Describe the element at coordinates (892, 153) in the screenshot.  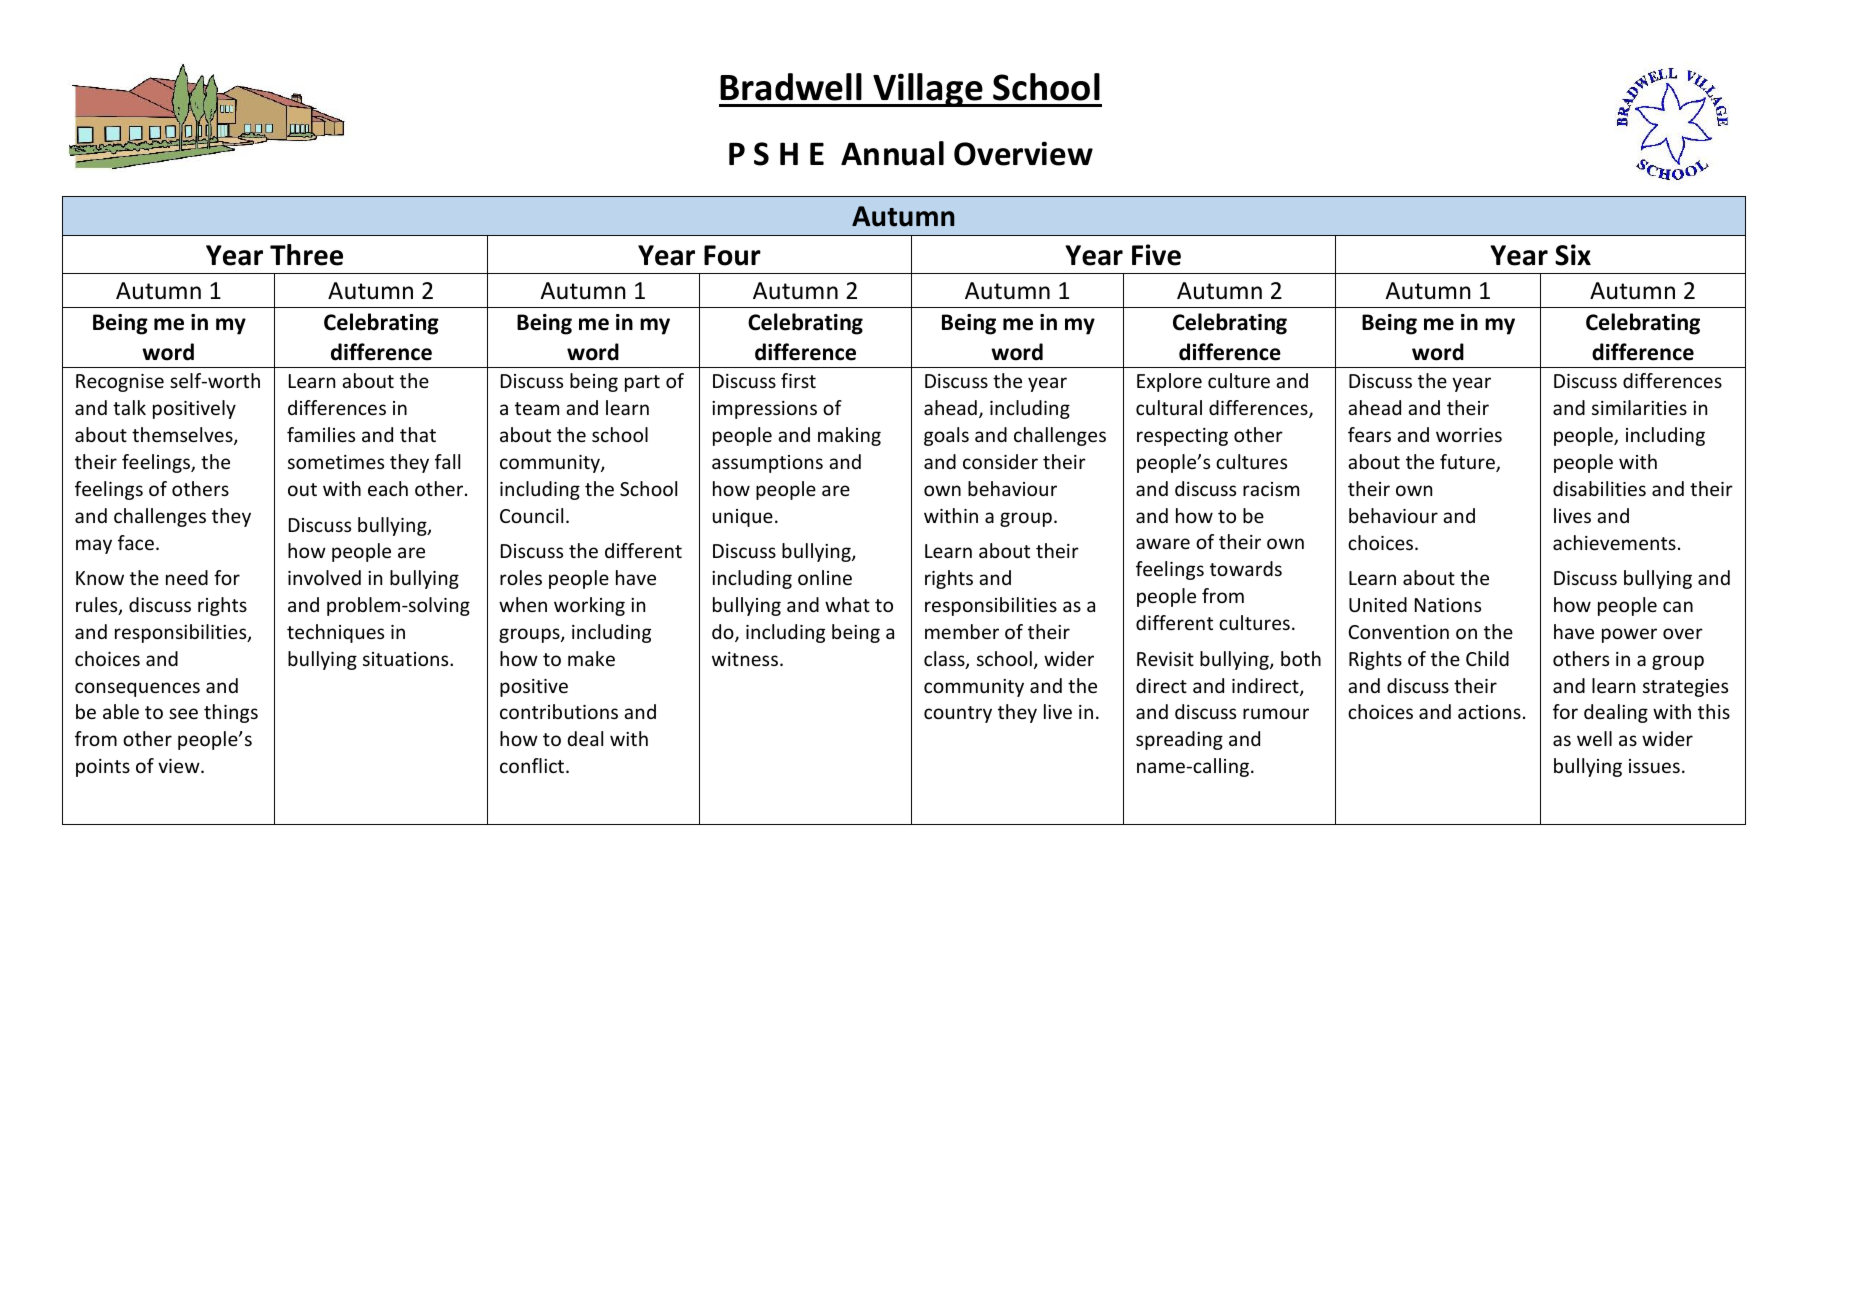
I see `Annual` at that location.
